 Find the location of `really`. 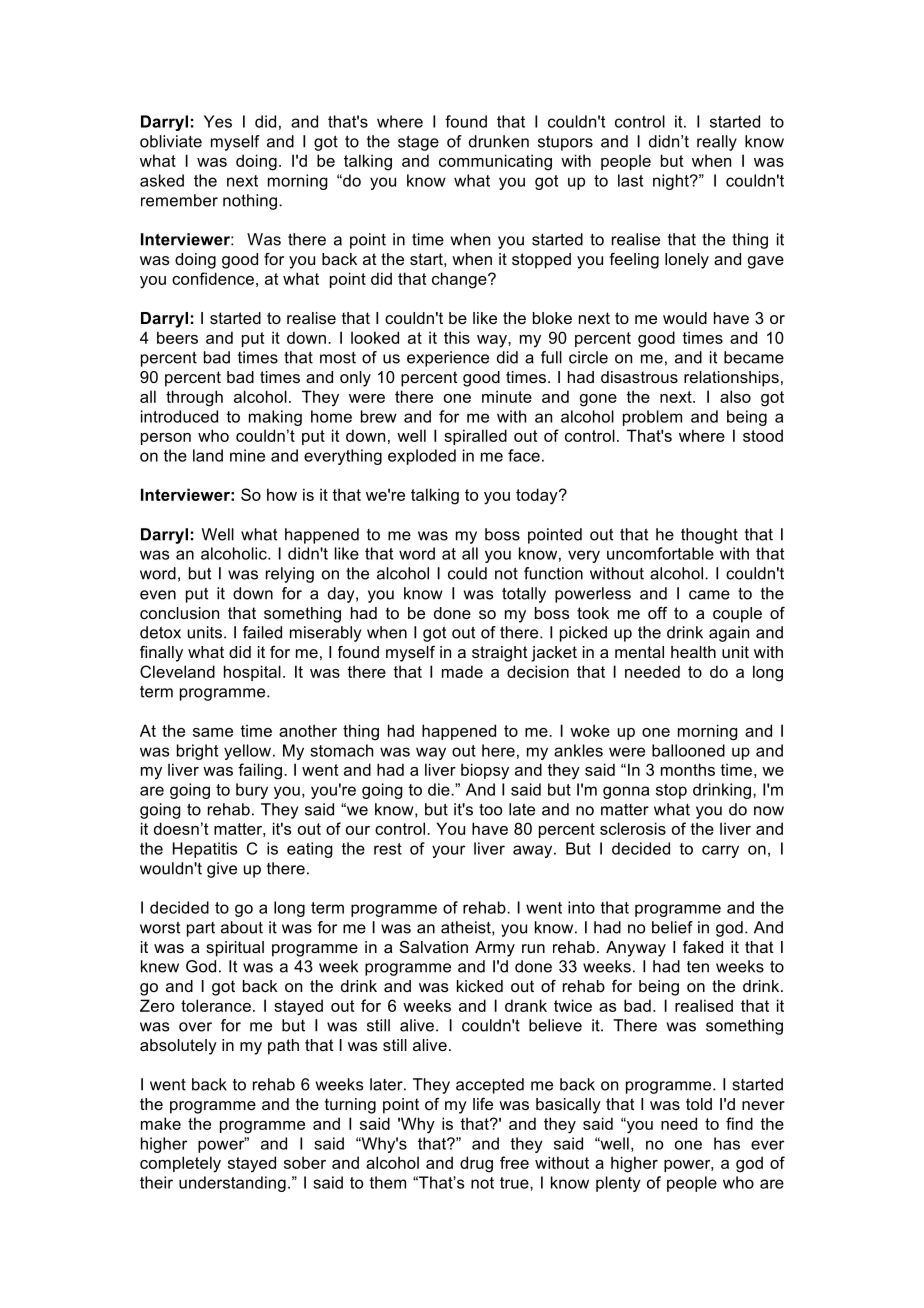

really is located at coordinates (717, 143).
